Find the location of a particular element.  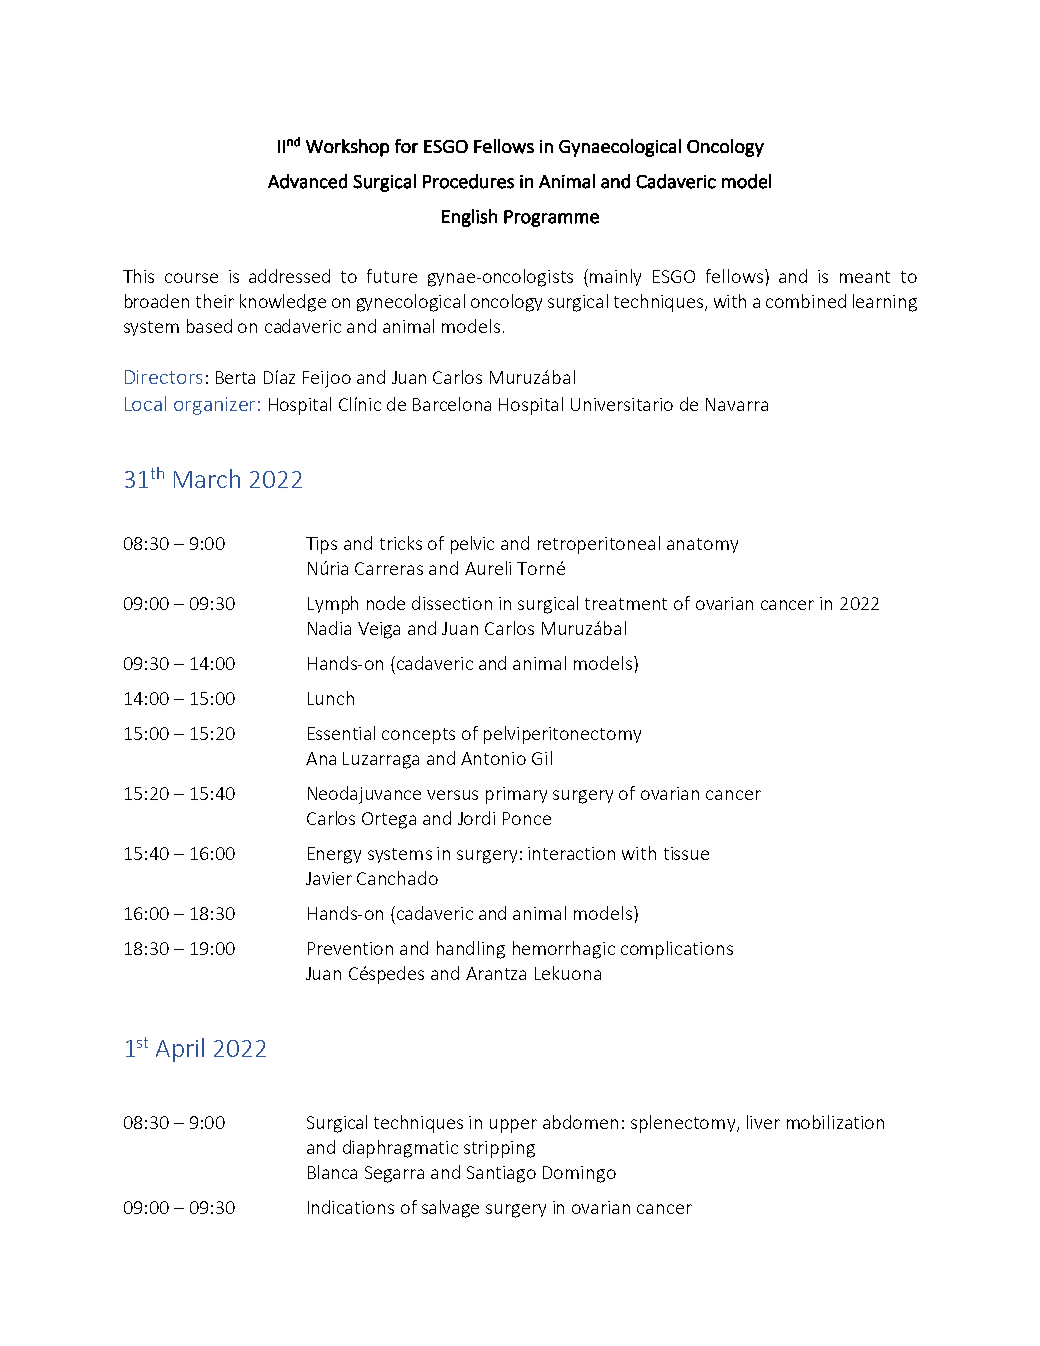

Ponce is located at coordinates (527, 818).
